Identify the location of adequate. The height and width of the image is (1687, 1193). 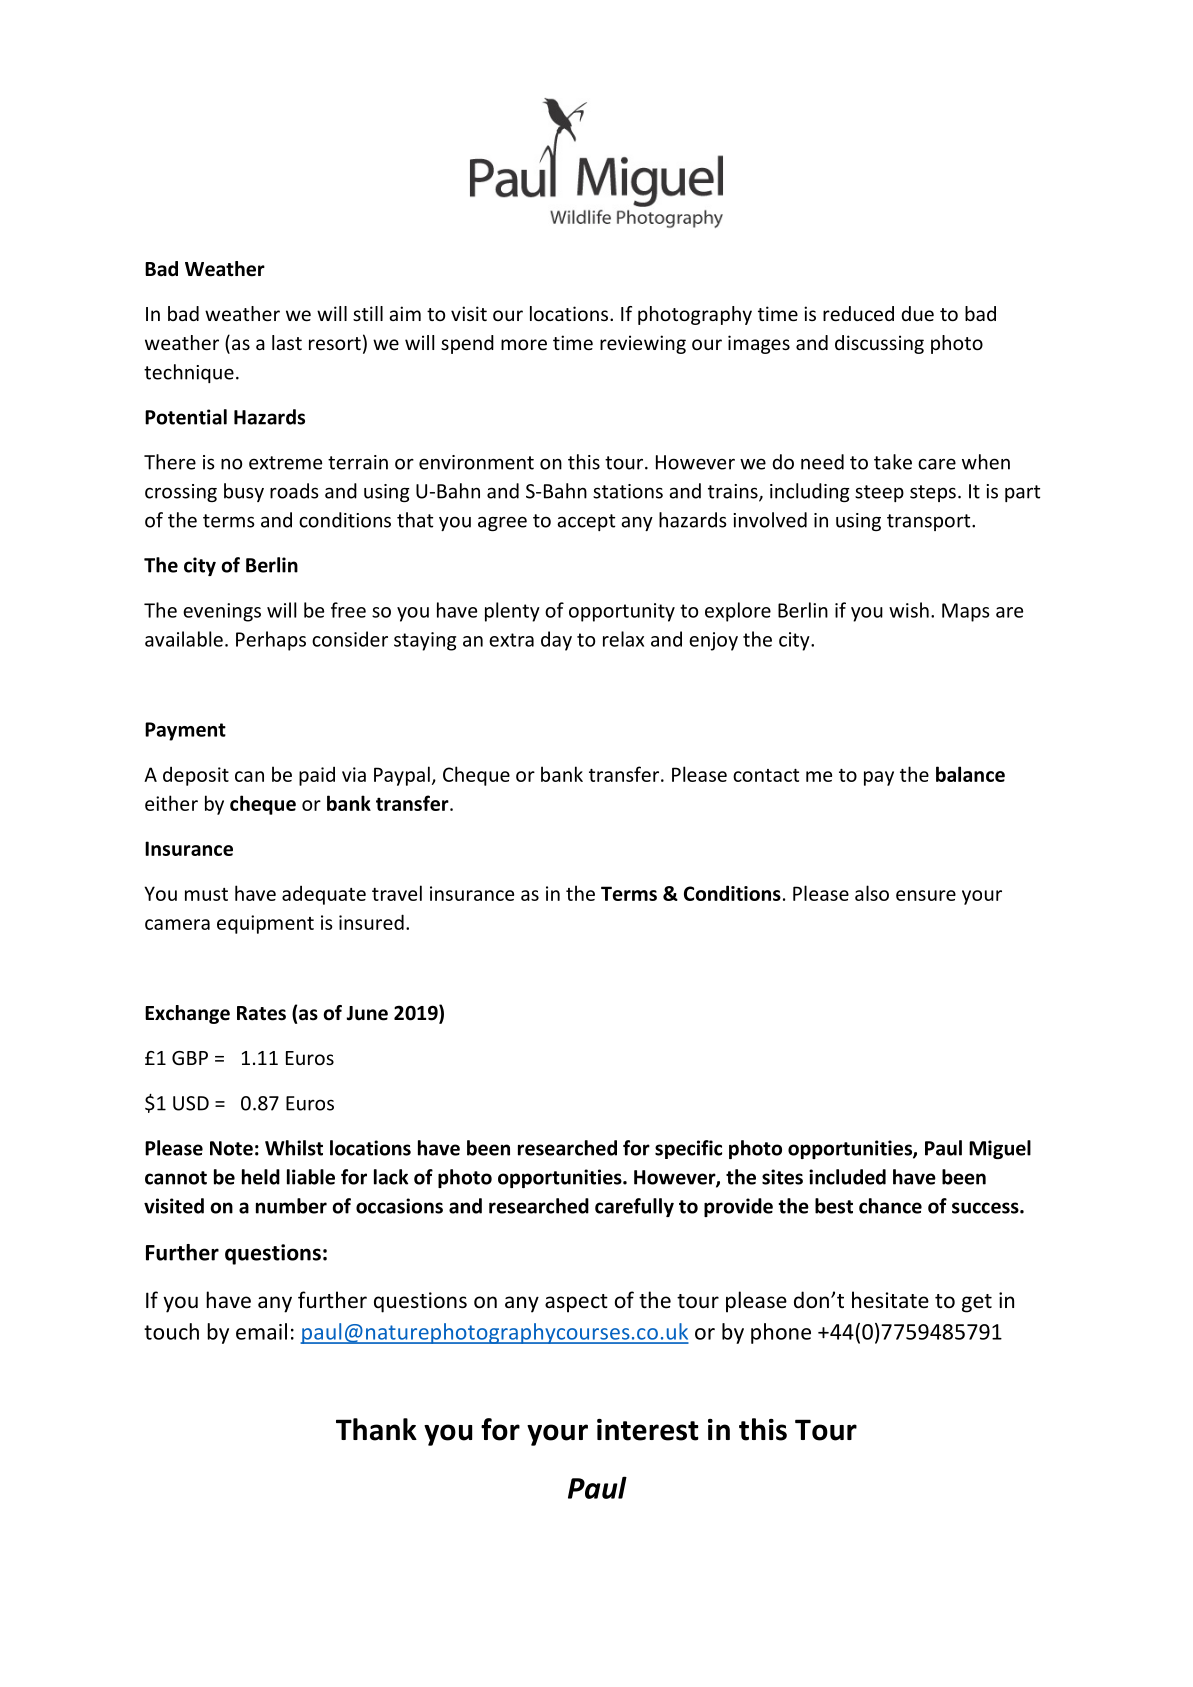
(324, 895).
